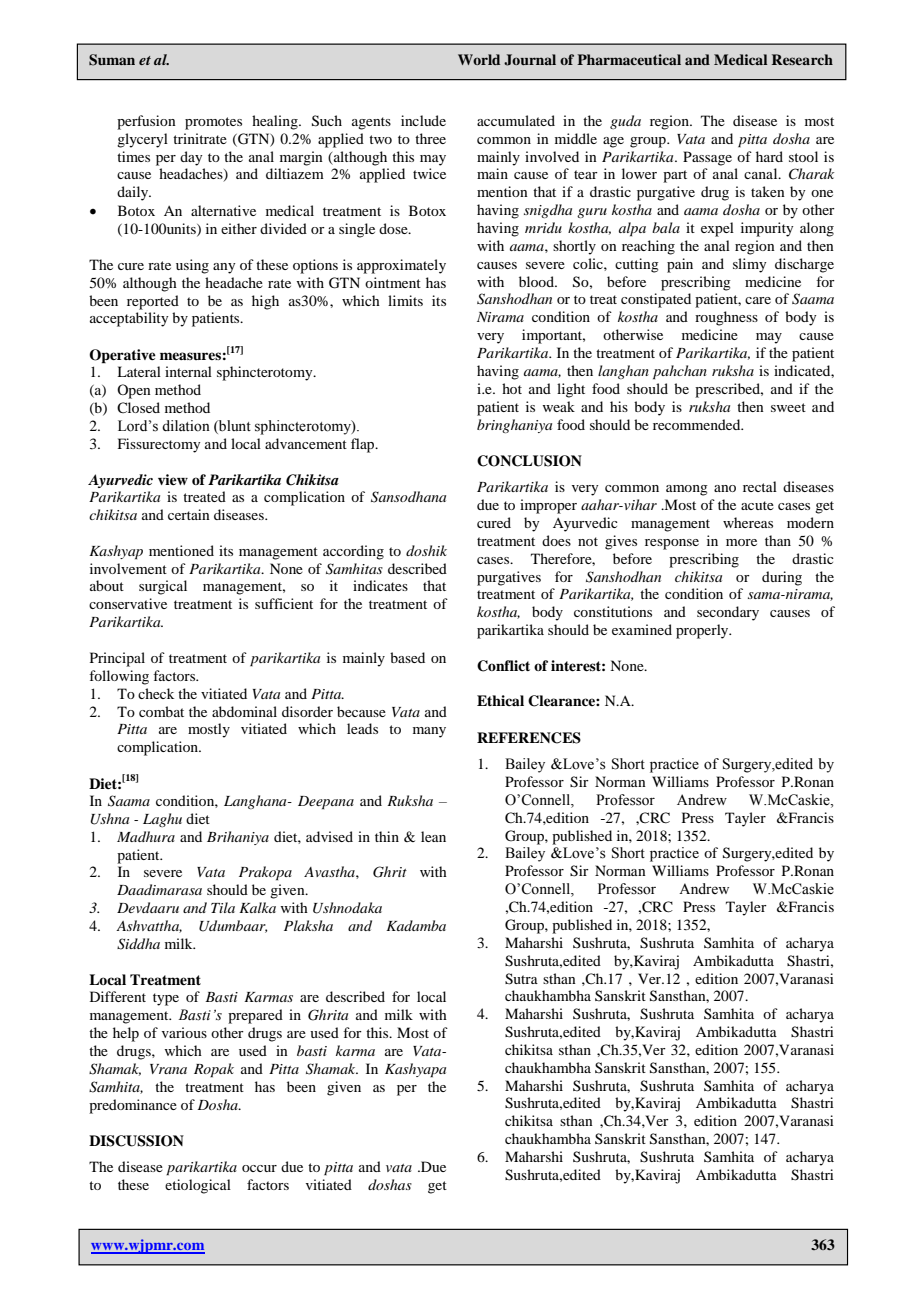 This screenshot has height=1308, width=924. What do you see at coordinates (163, 587) in the screenshot?
I see `surgical` at bounding box center [163, 587].
